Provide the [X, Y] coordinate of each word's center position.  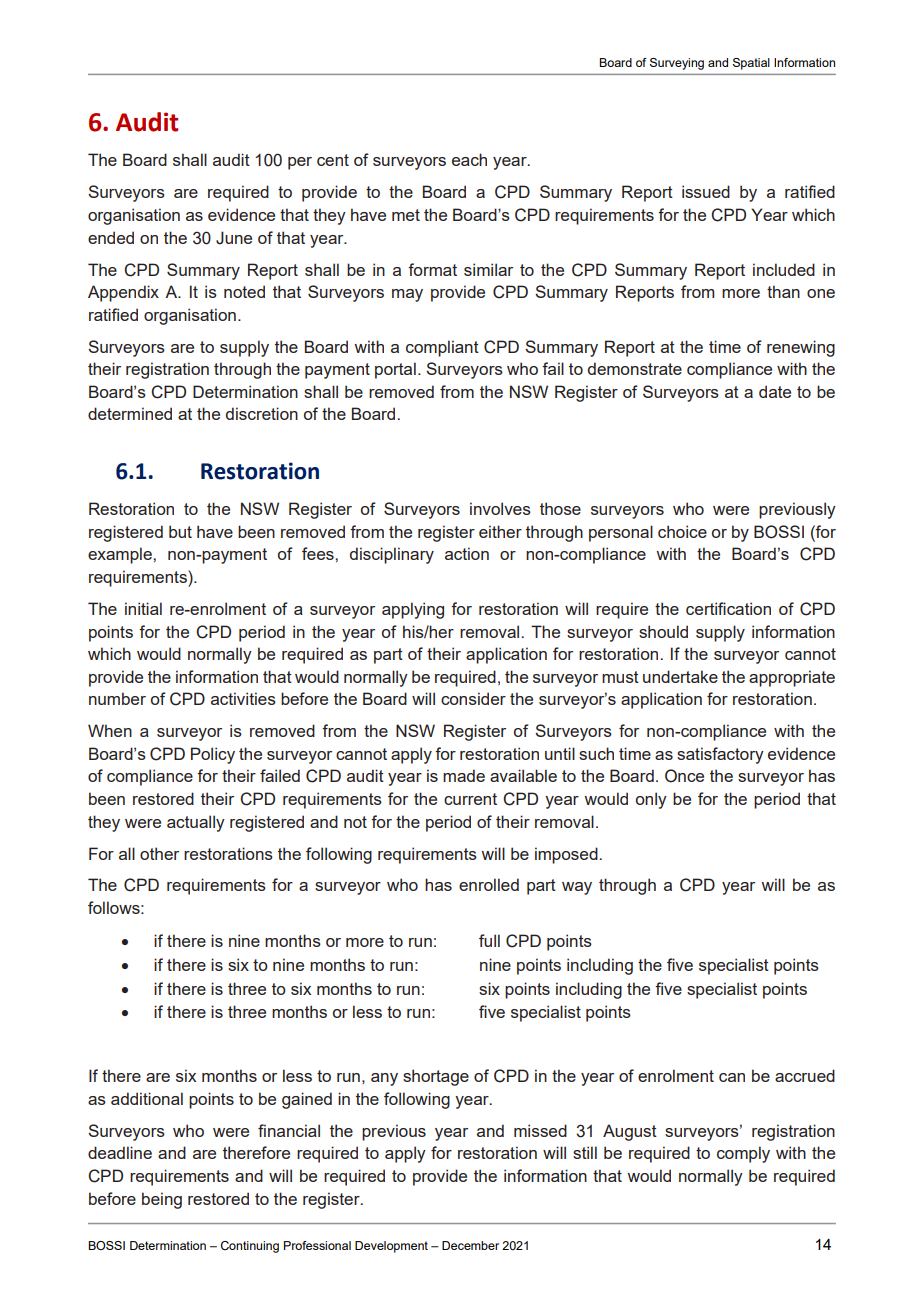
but [180, 531]
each [469, 159]
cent [333, 160]
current [470, 799]
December [470, 1245]
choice [682, 531]
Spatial [751, 64]
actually [196, 823]
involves [500, 508]
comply [743, 1154]
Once [684, 776]
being [162, 1200]
